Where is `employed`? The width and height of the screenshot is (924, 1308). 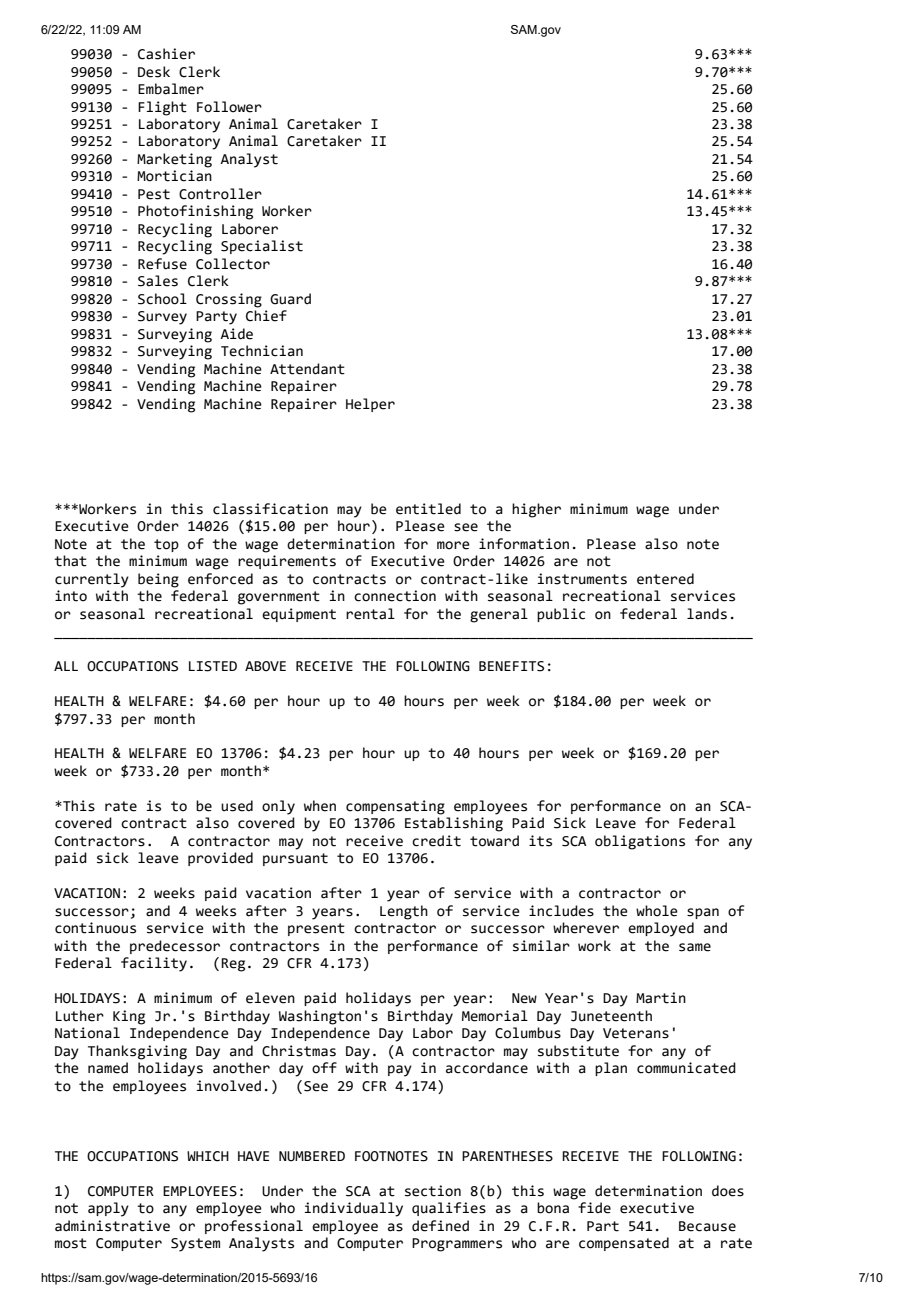 employed is located at coordinates (661, 929).
